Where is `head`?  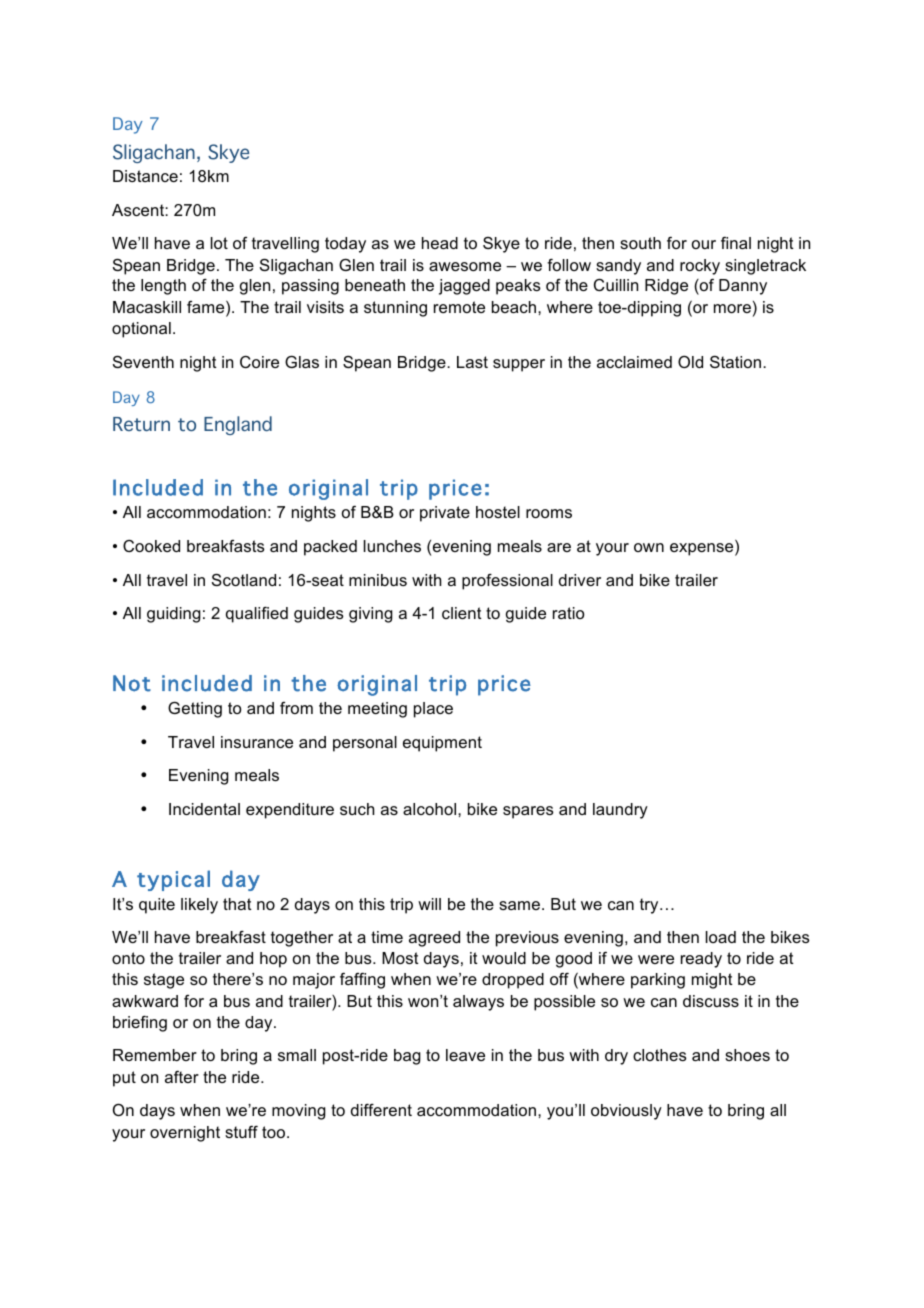
head is located at coordinates (440, 243).
